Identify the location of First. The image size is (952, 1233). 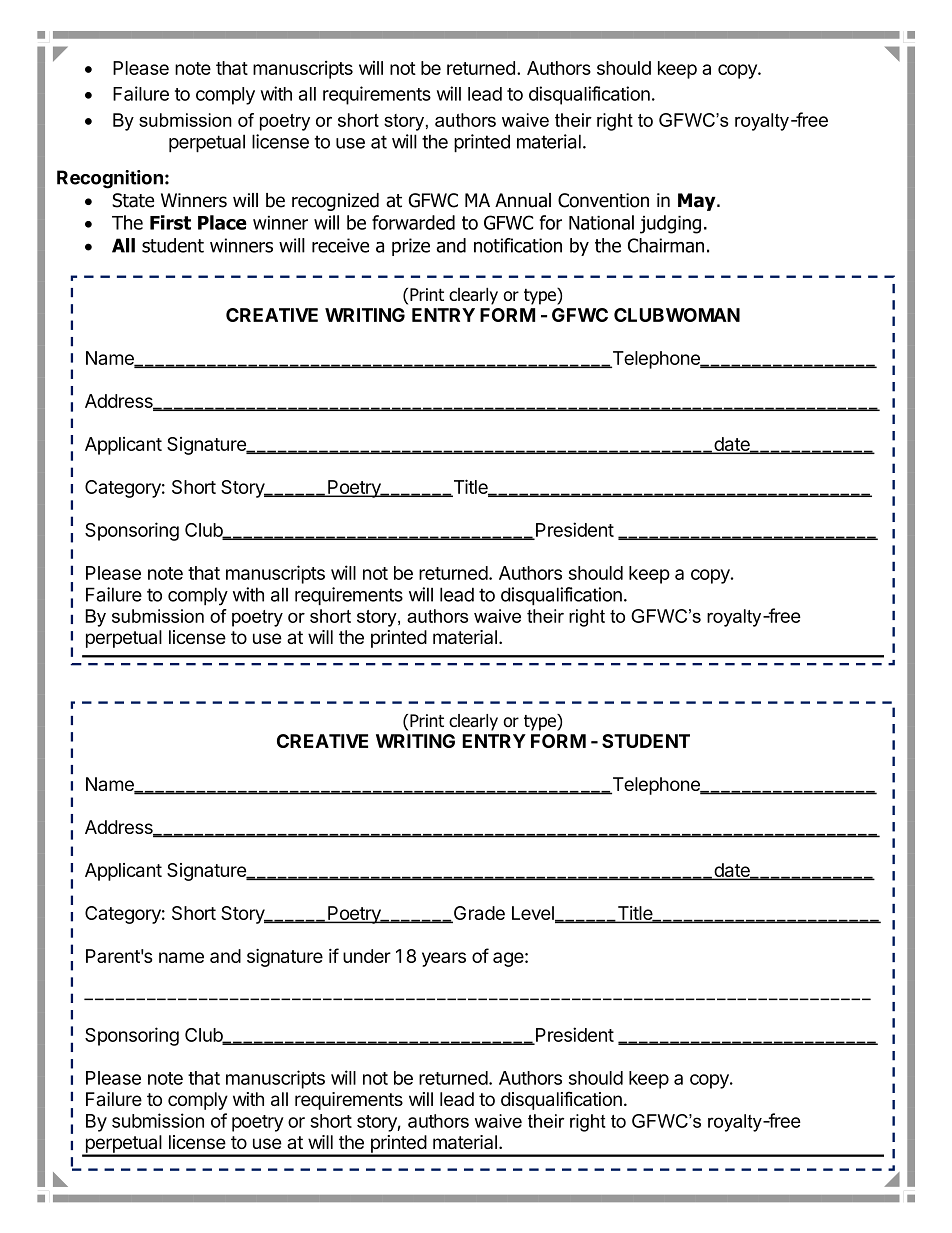
(170, 222).
